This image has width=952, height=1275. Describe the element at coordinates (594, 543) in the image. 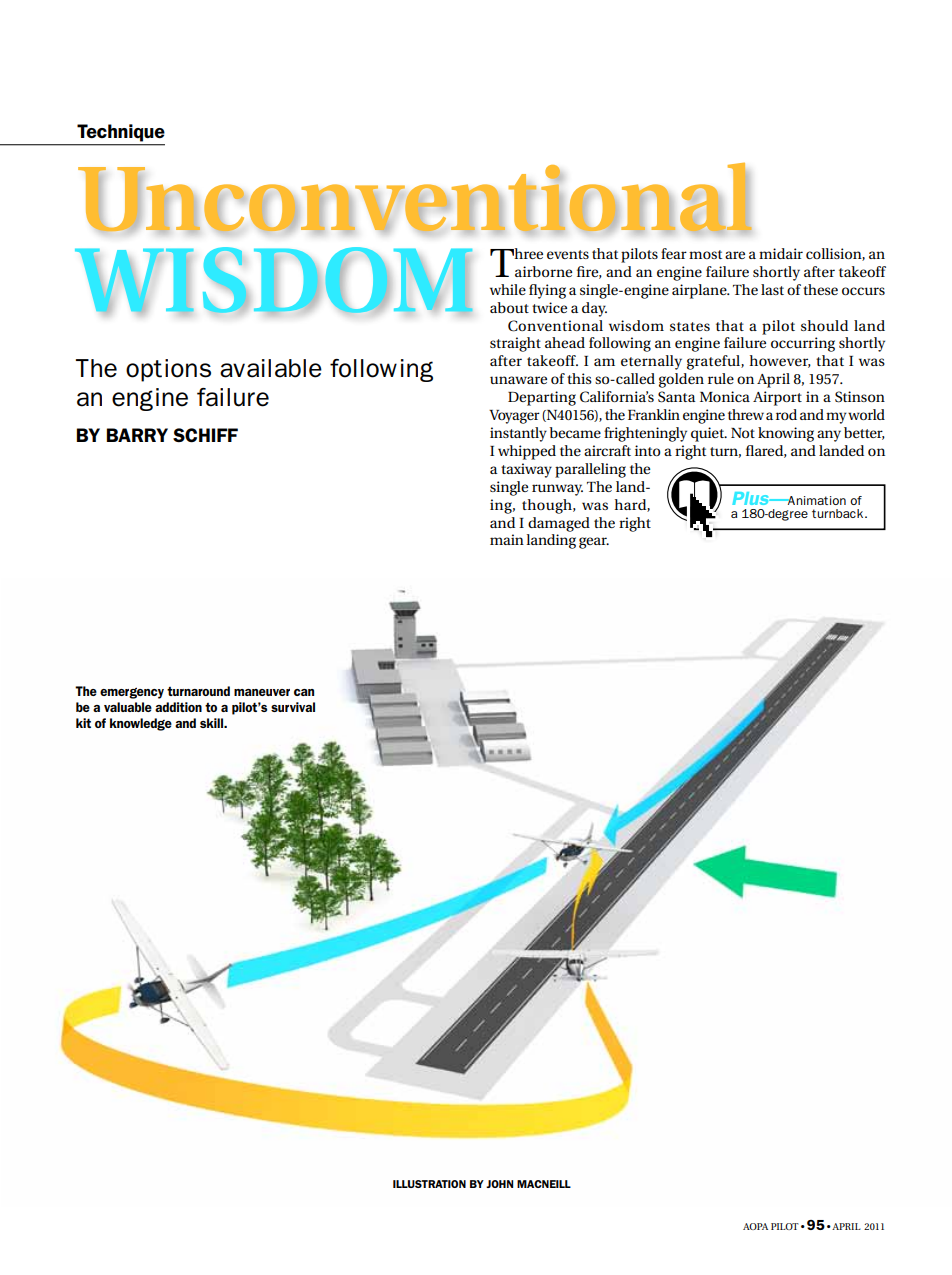

I see `gear` at that location.
